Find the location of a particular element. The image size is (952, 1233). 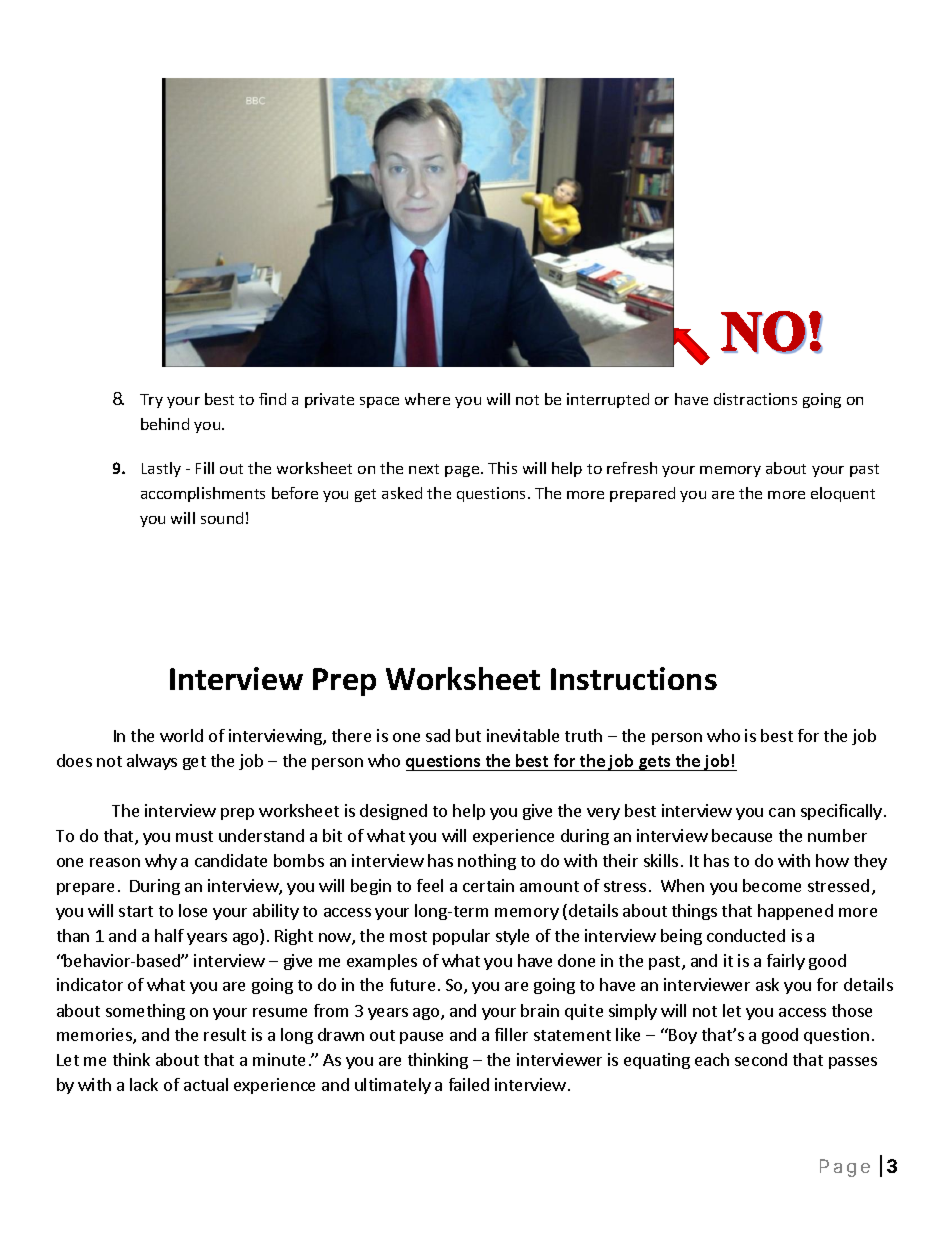

Instructions is located at coordinates (634, 678).
